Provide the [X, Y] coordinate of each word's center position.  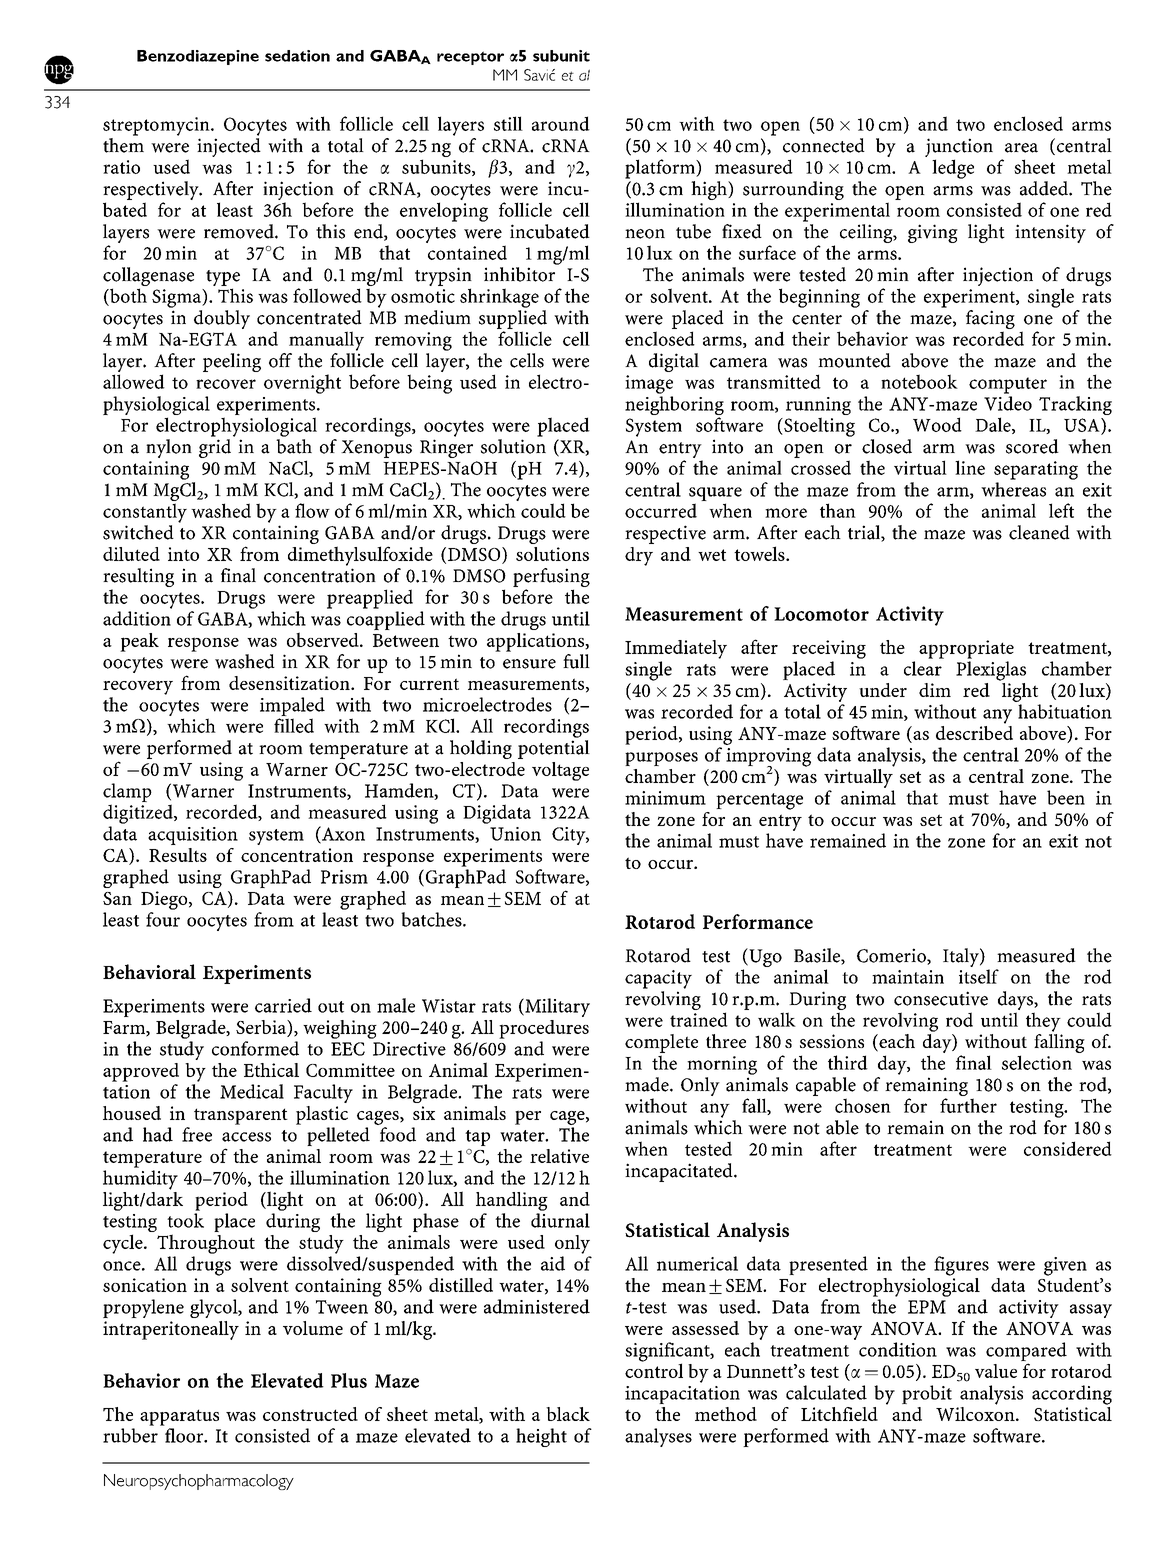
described [974, 731]
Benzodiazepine [198, 57]
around [561, 123]
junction [959, 149]
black [568, 1414]
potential [554, 749]
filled [294, 725]
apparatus [179, 1417]
